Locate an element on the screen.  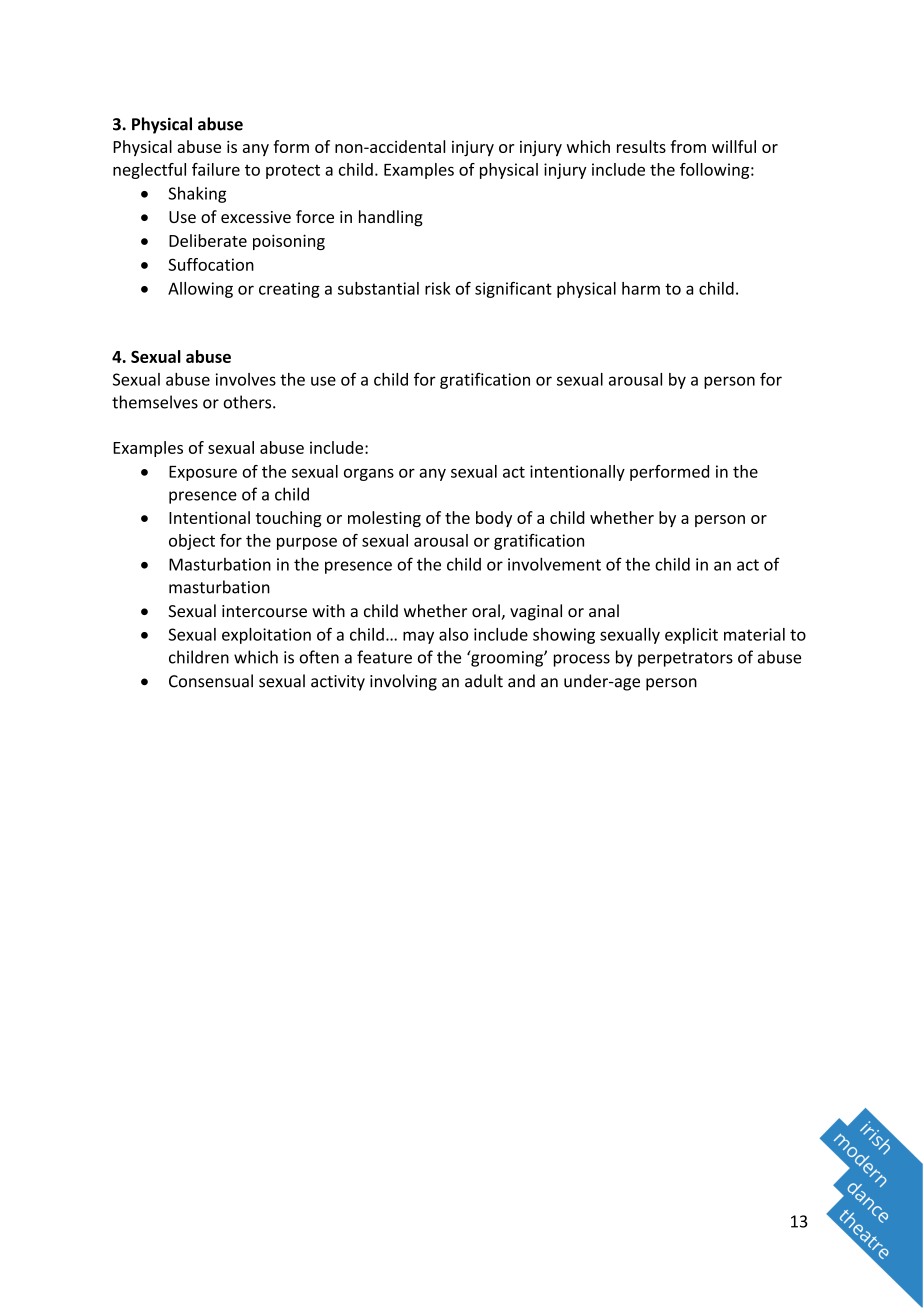
others is located at coordinates (248, 402).
